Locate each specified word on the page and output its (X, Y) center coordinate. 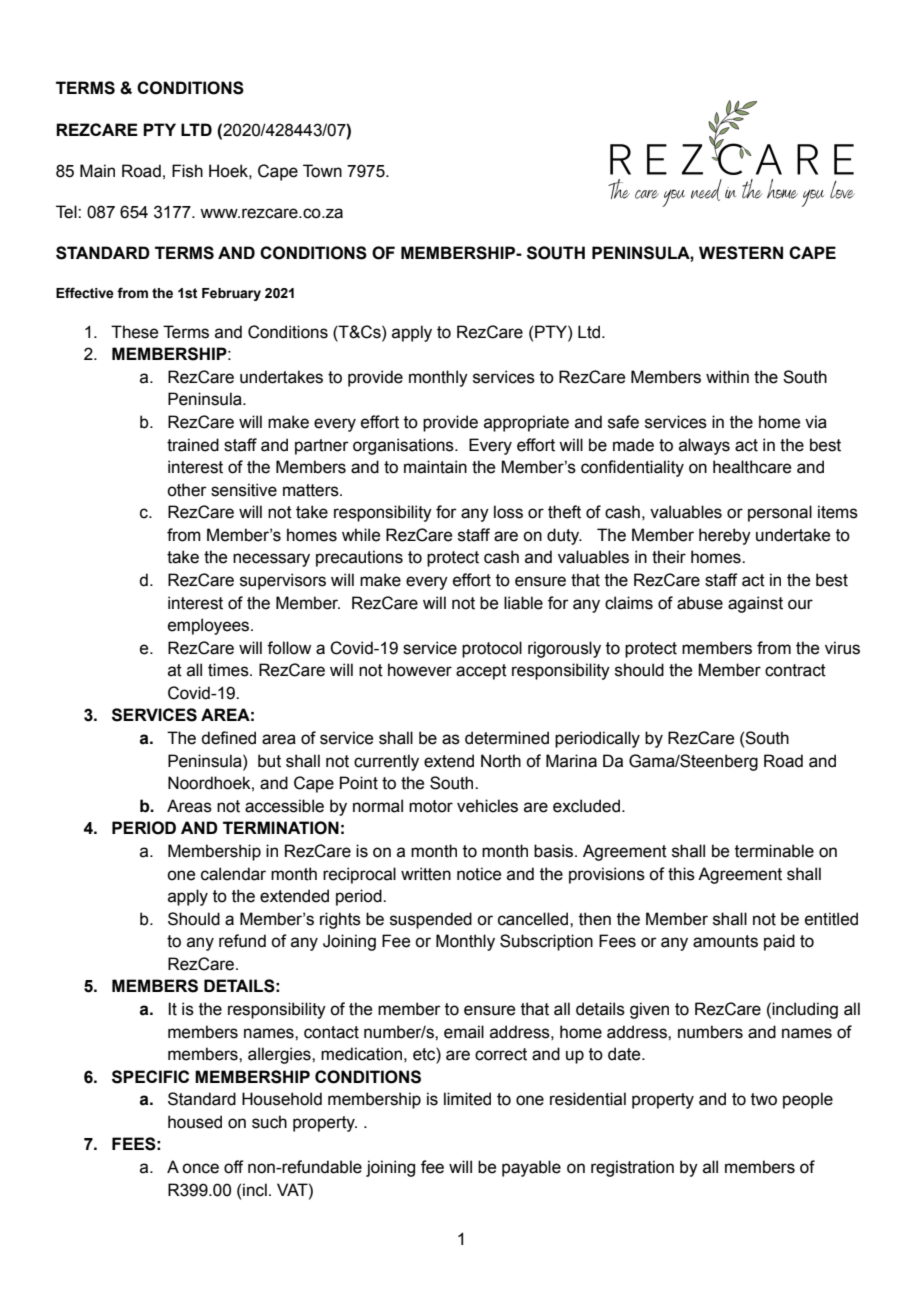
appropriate (526, 423)
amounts (725, 941)
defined (228, 738)
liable (523, 603)
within (727, 377)
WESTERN (741, 253)
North (501, 761)
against (755, 604)
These (134, 332)
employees (210, 626)
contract (795, 670)
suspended (431, 920)
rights (340, 920)
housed (195, 1122)
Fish (187, 171)
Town (322, 171)
